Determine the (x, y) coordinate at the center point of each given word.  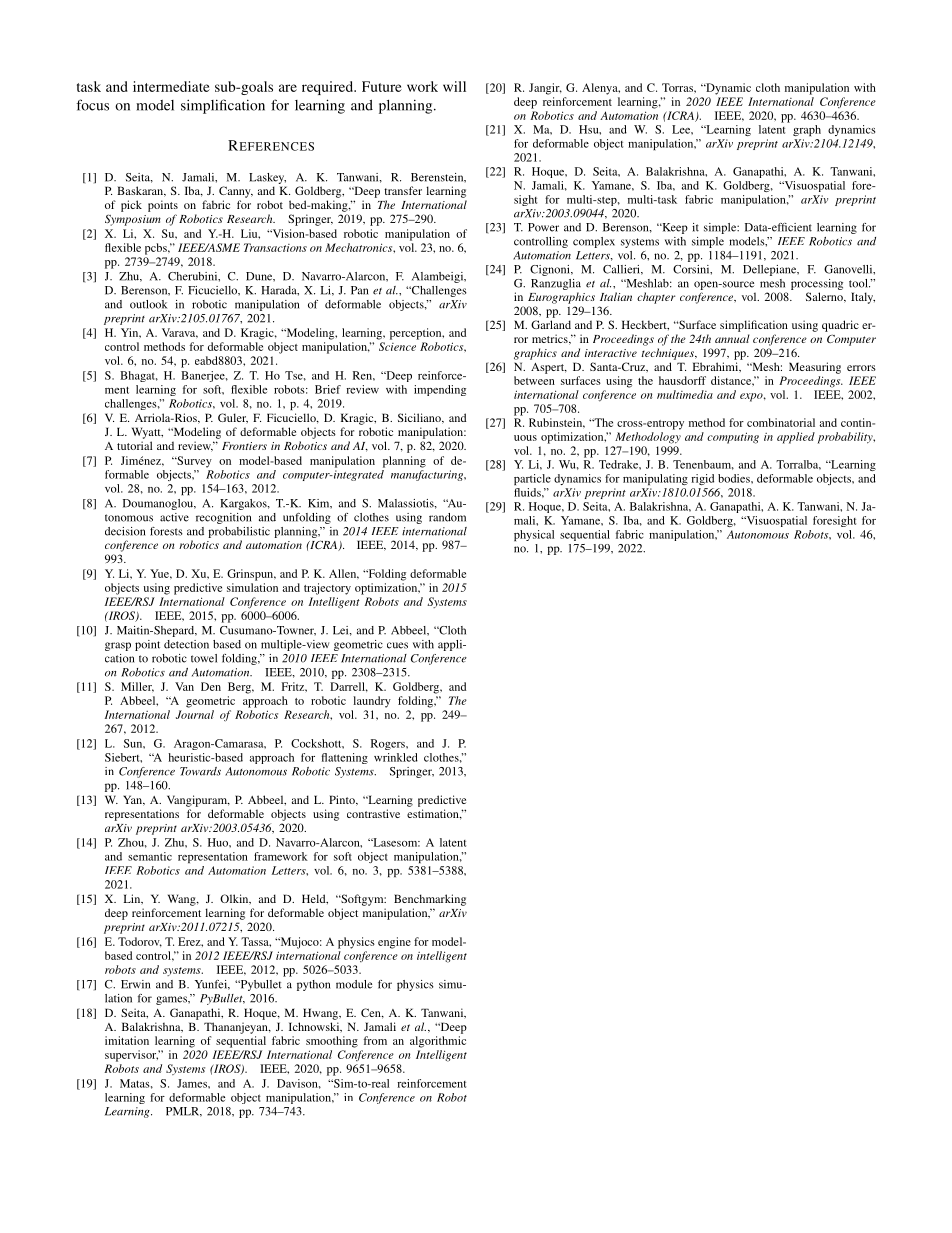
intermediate (171, 86)
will (454, 86)
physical (534, 535)
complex (594, 242)
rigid (702, 479)
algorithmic (438, 1042)
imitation (127, 1040)
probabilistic (239, 532)
